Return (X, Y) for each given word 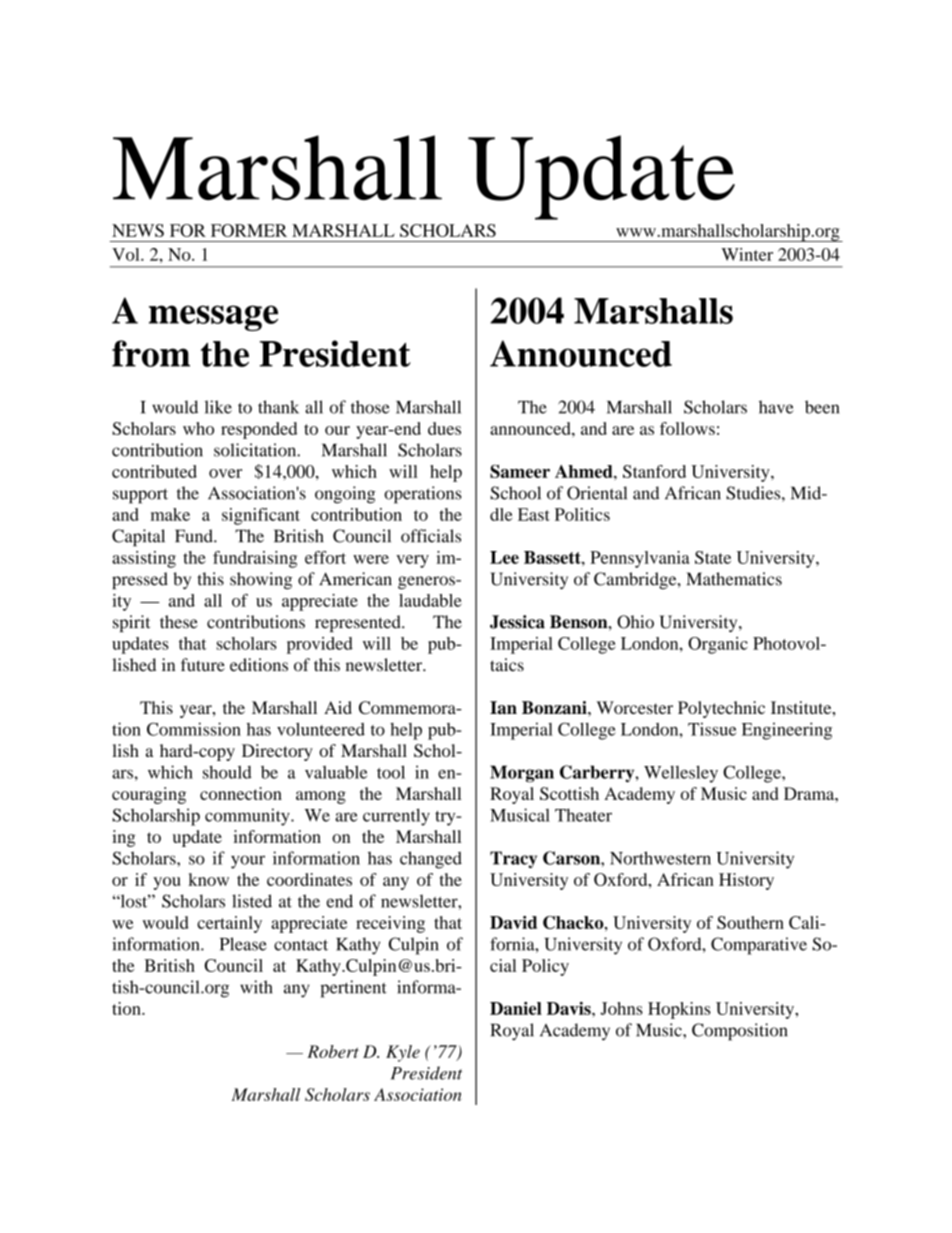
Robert (333, 1051)
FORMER (249, 230)
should (227, 772)
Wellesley (681, 774)
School (515, 493)
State (713, 557)
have (776, 407)
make (170, 514)
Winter (747, 254)
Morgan (522, 774)
